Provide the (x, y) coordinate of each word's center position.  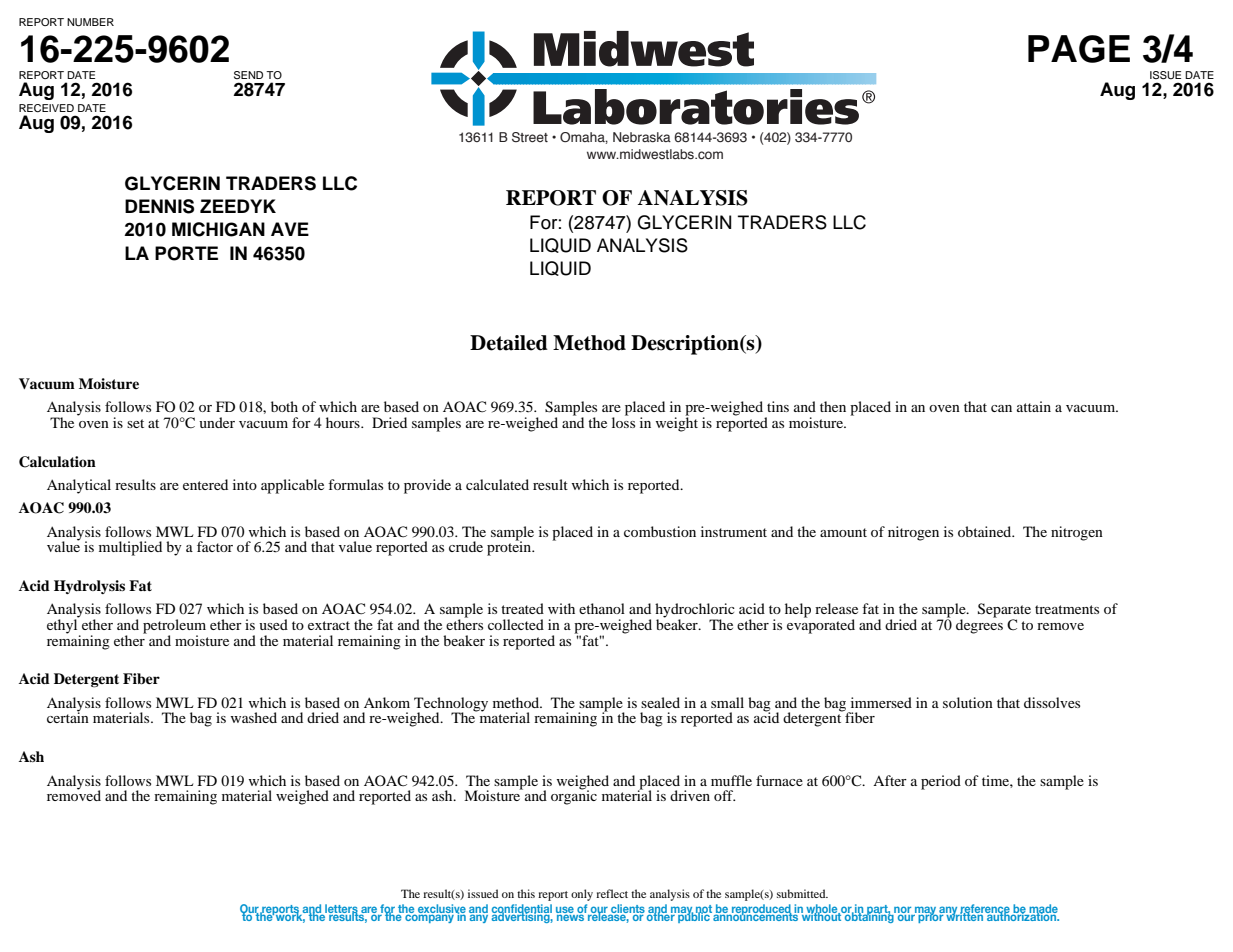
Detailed (509, 343)
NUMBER (90, 22)
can (1001, 408)
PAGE (1079, 49)
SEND (248, 75)
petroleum (174, 627)
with (561, 608)
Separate (1004, 611)
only (582, 895)
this (526, 893)
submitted (802, 893)
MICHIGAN (218, 229)
